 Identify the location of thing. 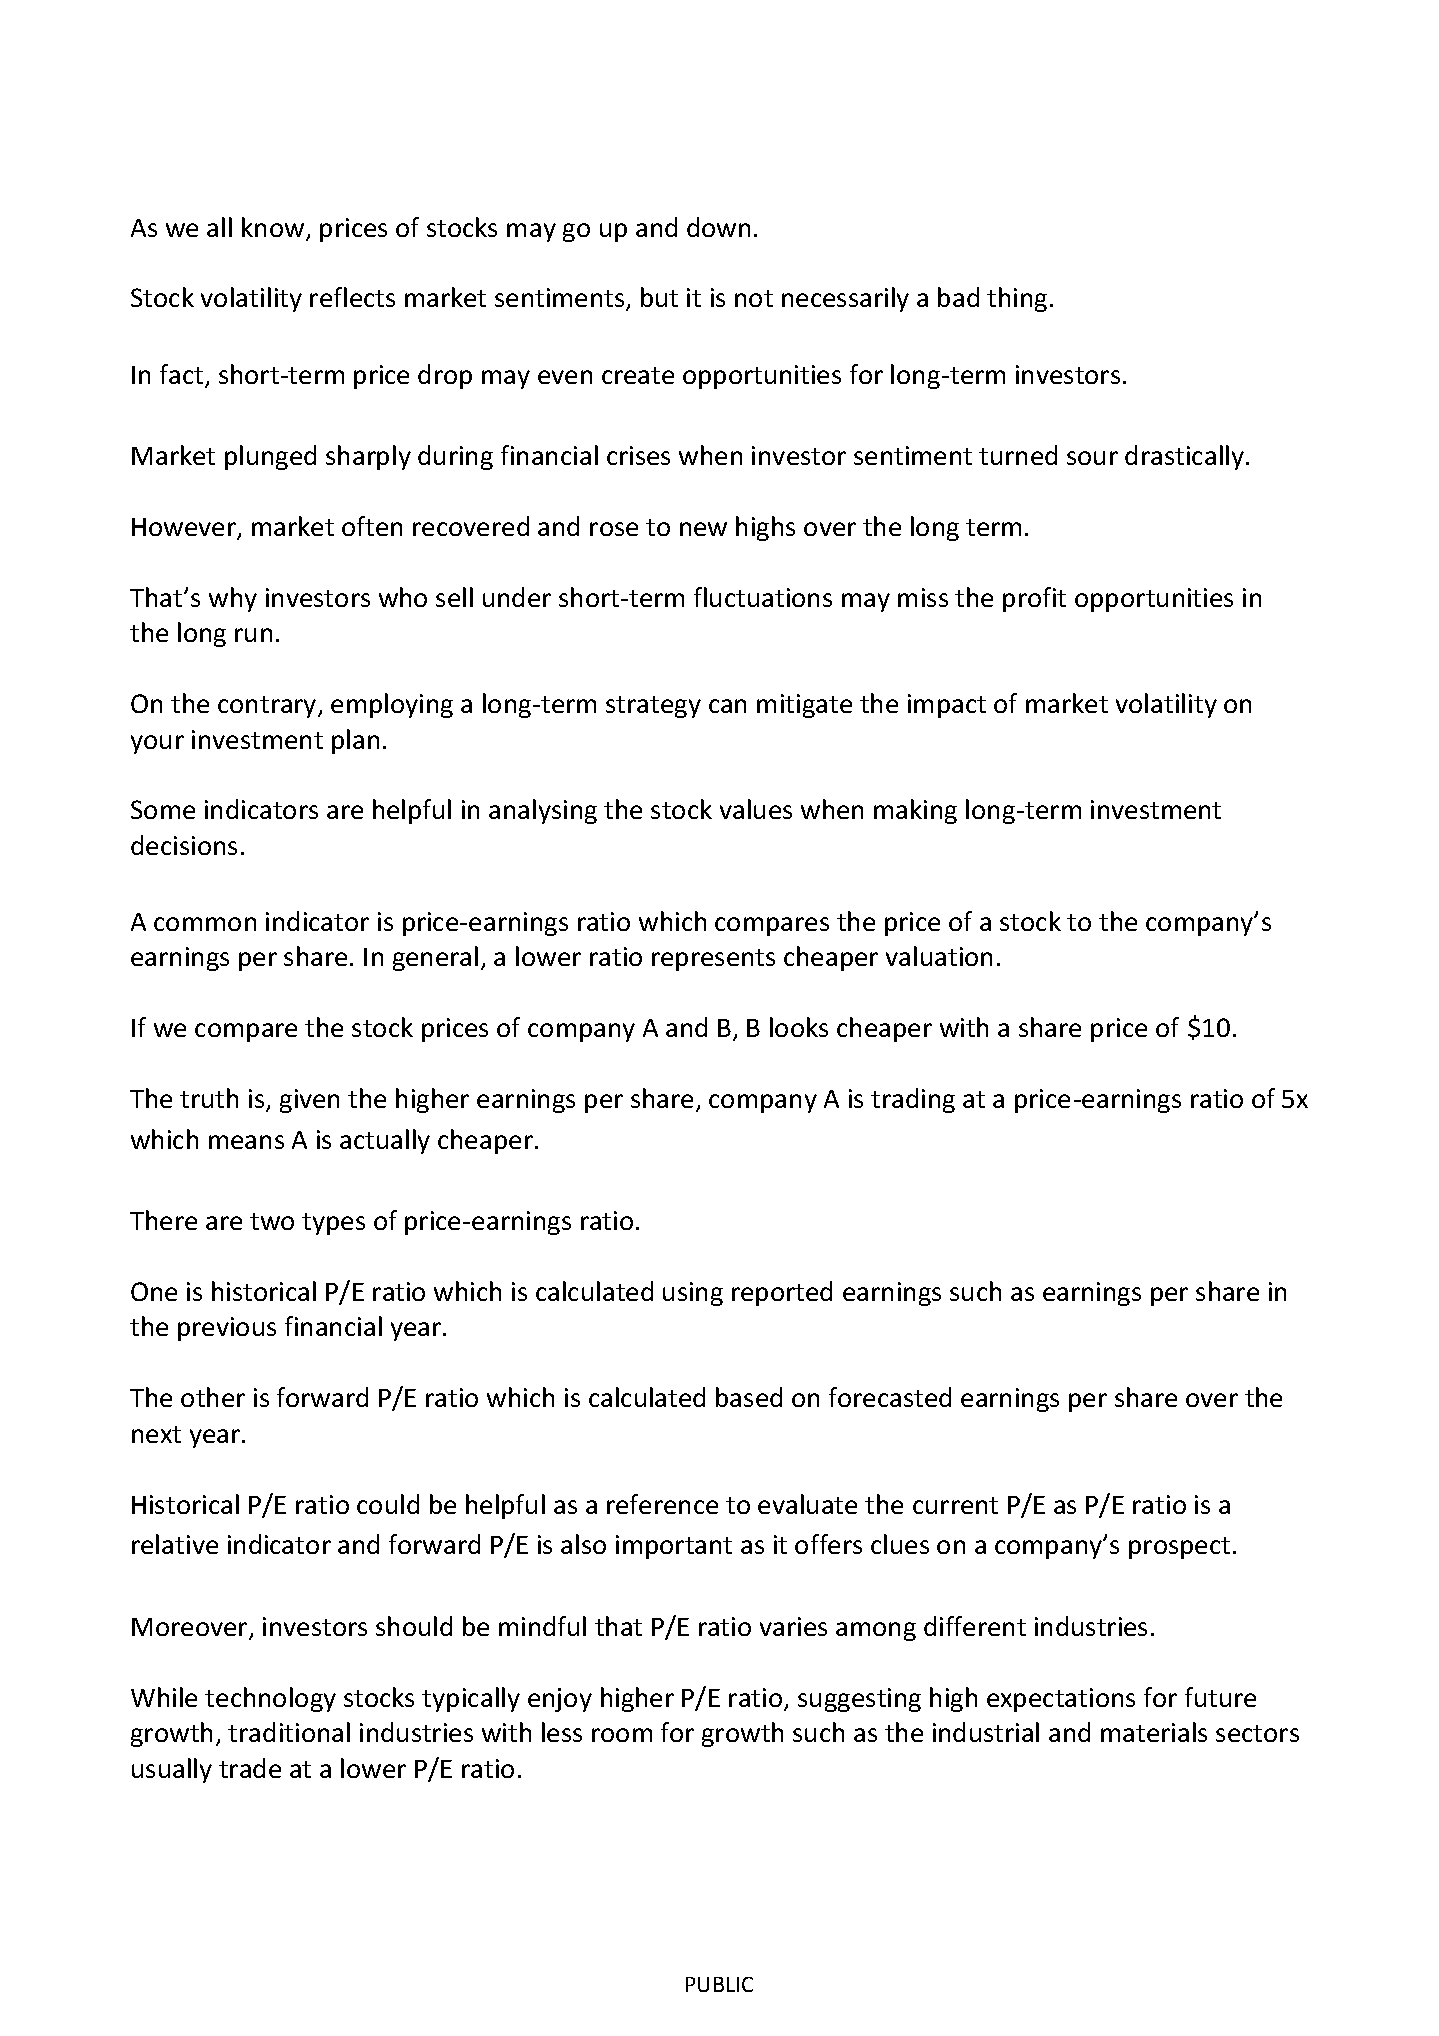
(1017, 299).
